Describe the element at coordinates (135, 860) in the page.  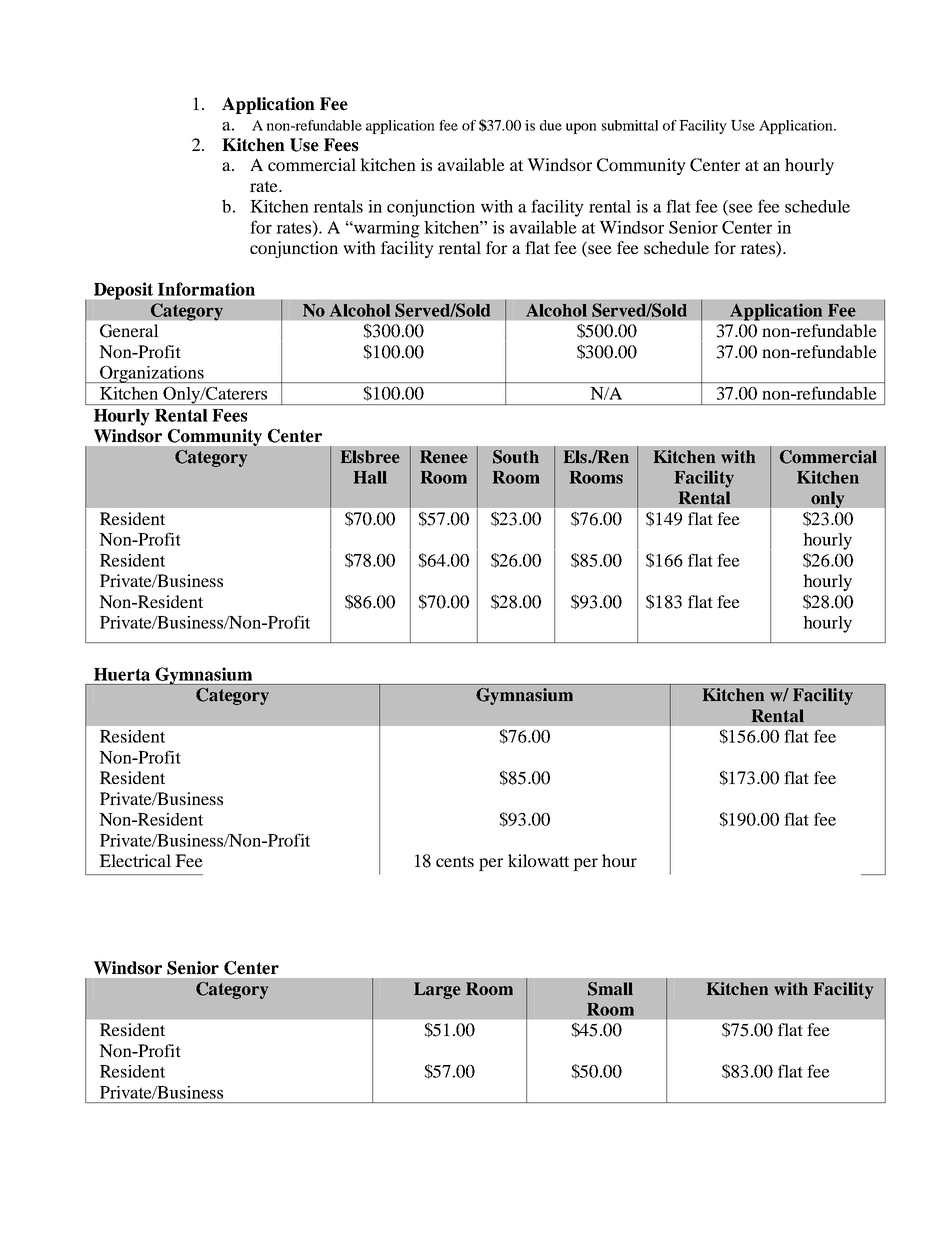
I see `Electrical` at that location.
